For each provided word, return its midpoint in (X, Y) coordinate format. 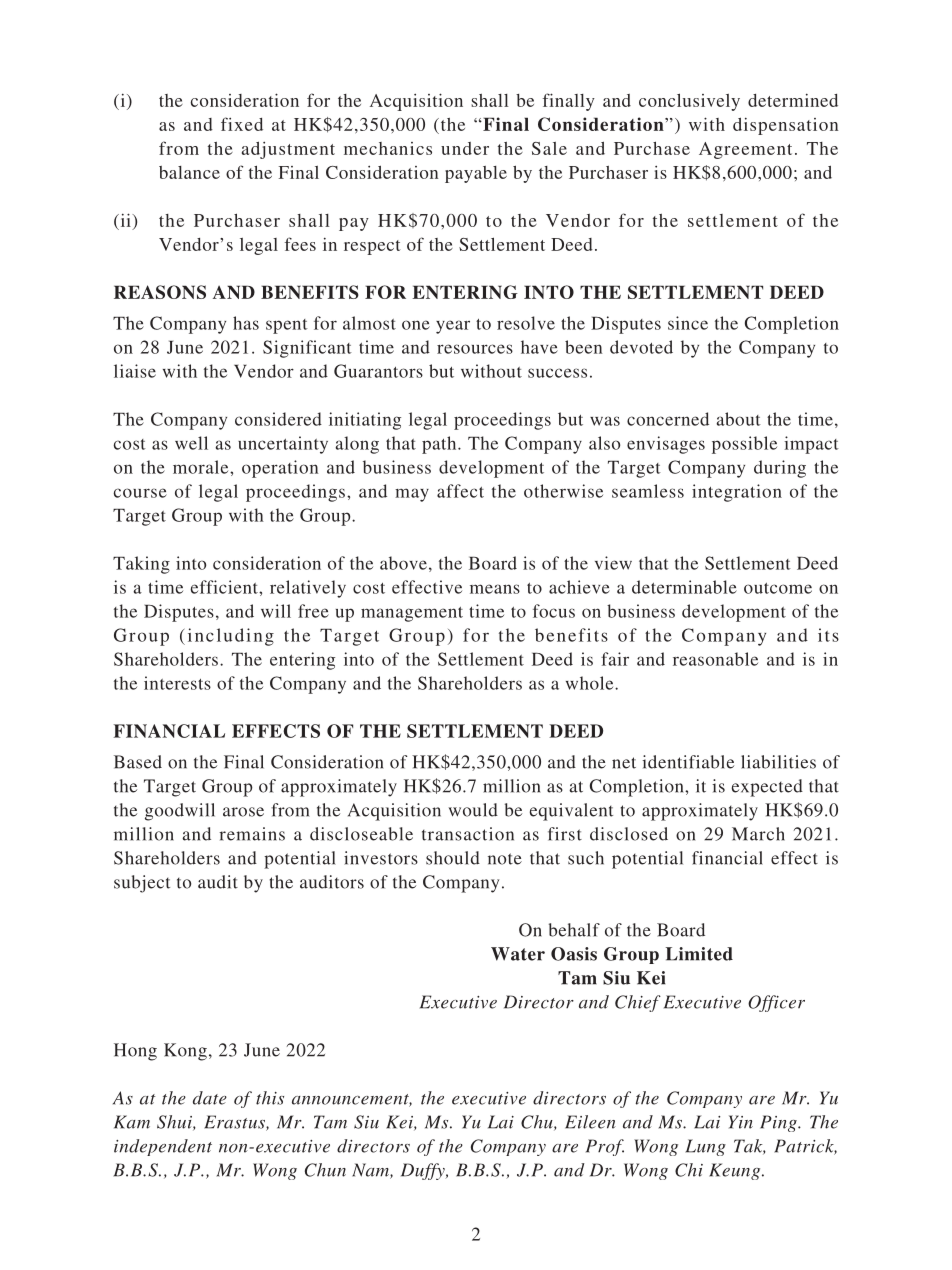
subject (142, 884)
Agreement (745, 150)
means (495, 589)
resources (475, 349)
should (453, 858)
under (465, 148)
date (210, 1098)
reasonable (715, 659)
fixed (242, 124)
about (738, 419)
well (191, 443)
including (231, 637)
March (758, 834)
